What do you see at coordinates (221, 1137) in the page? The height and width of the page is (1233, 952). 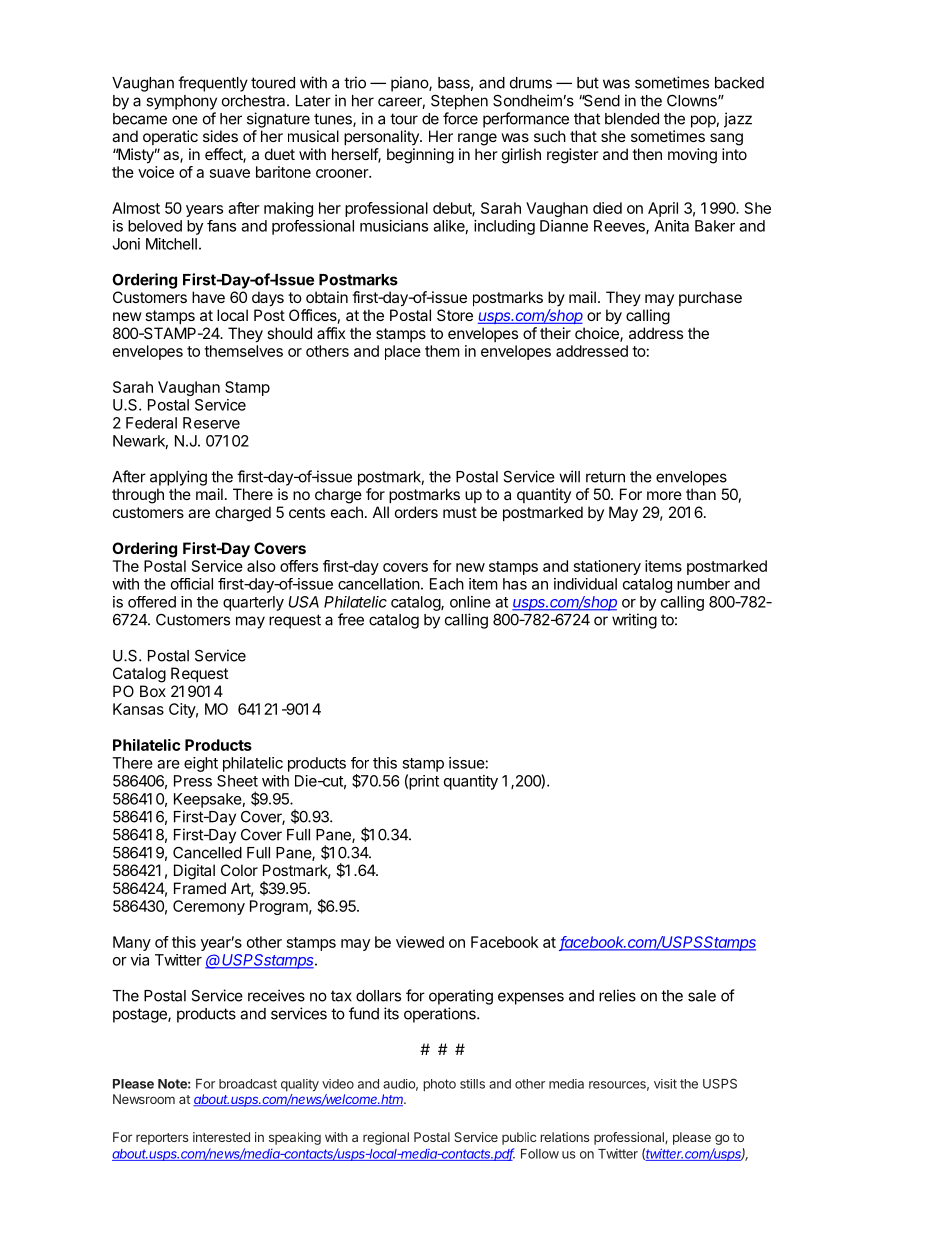 I see `interested` at bounding box center [221, 1137].
